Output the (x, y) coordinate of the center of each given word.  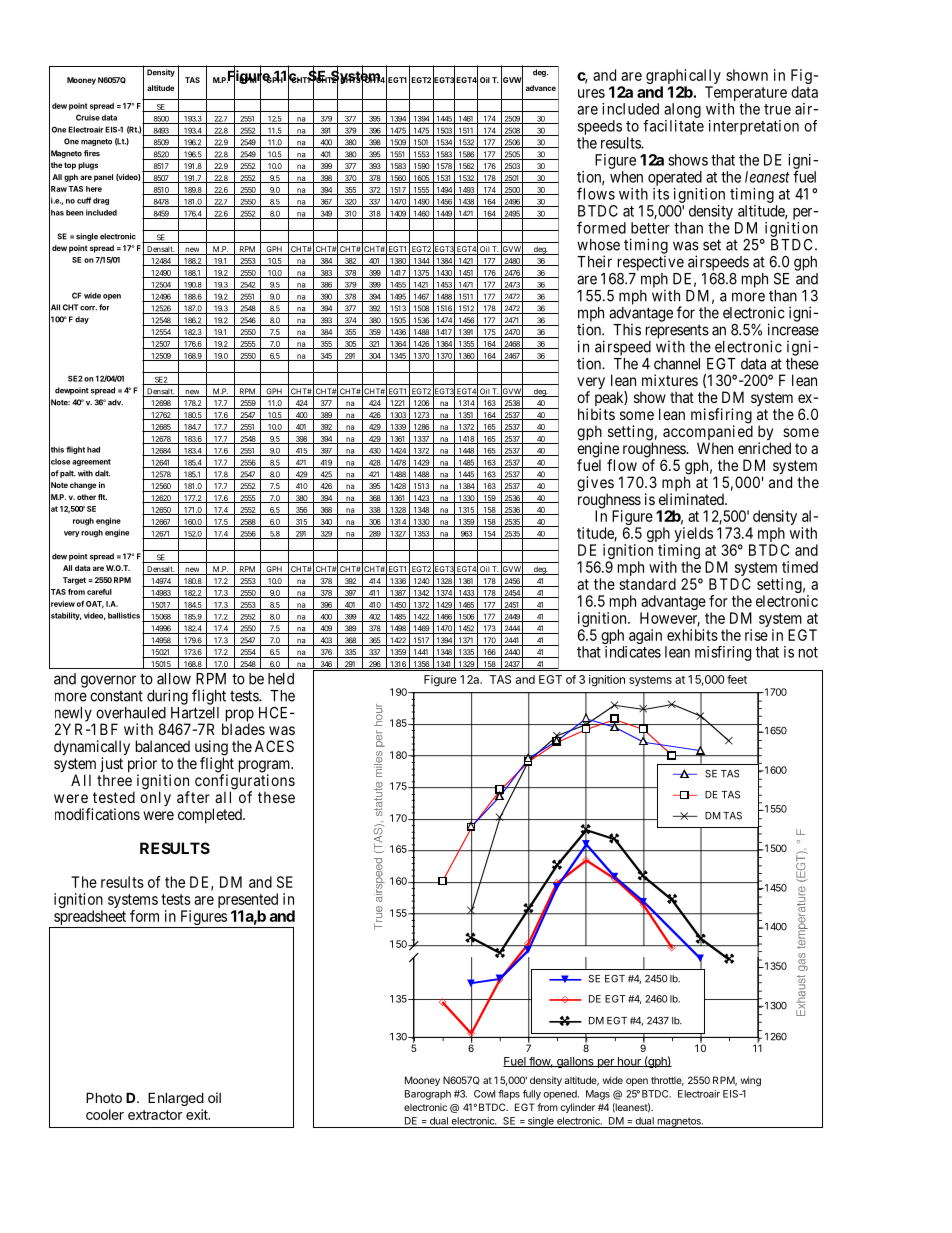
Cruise (88, 117)
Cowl (484, 1094)
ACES (274, 746)
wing (751, 1081)
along (682, 110)
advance (541, 88)
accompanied (708, 434)
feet (737, 679)
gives (595, 485)
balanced (163, 746)
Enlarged (176, 1099)
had (93, 449)
